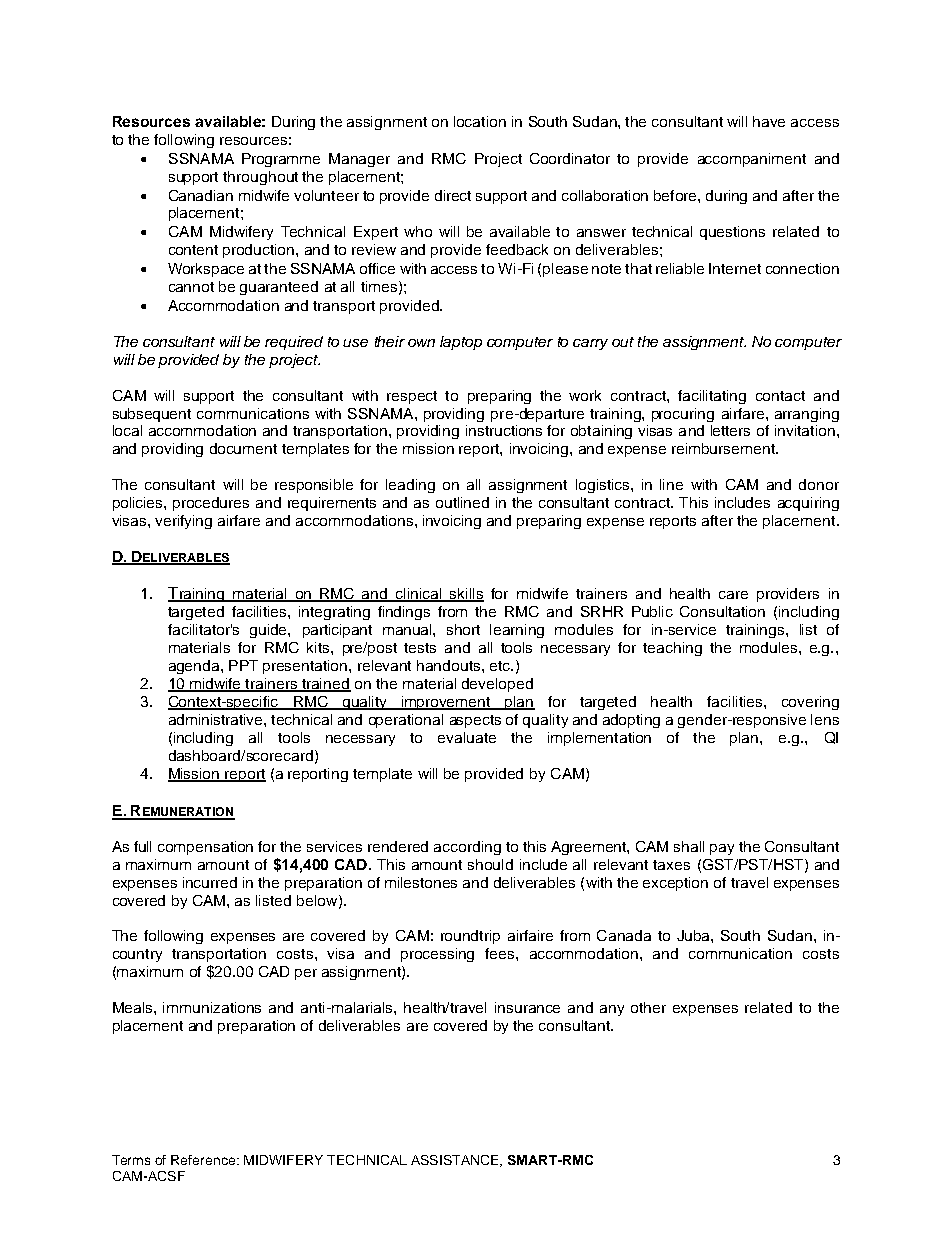 Image resolution: width=952 pixels, height=1233 pixels. I want to click on compensation, so click(205, 848).
